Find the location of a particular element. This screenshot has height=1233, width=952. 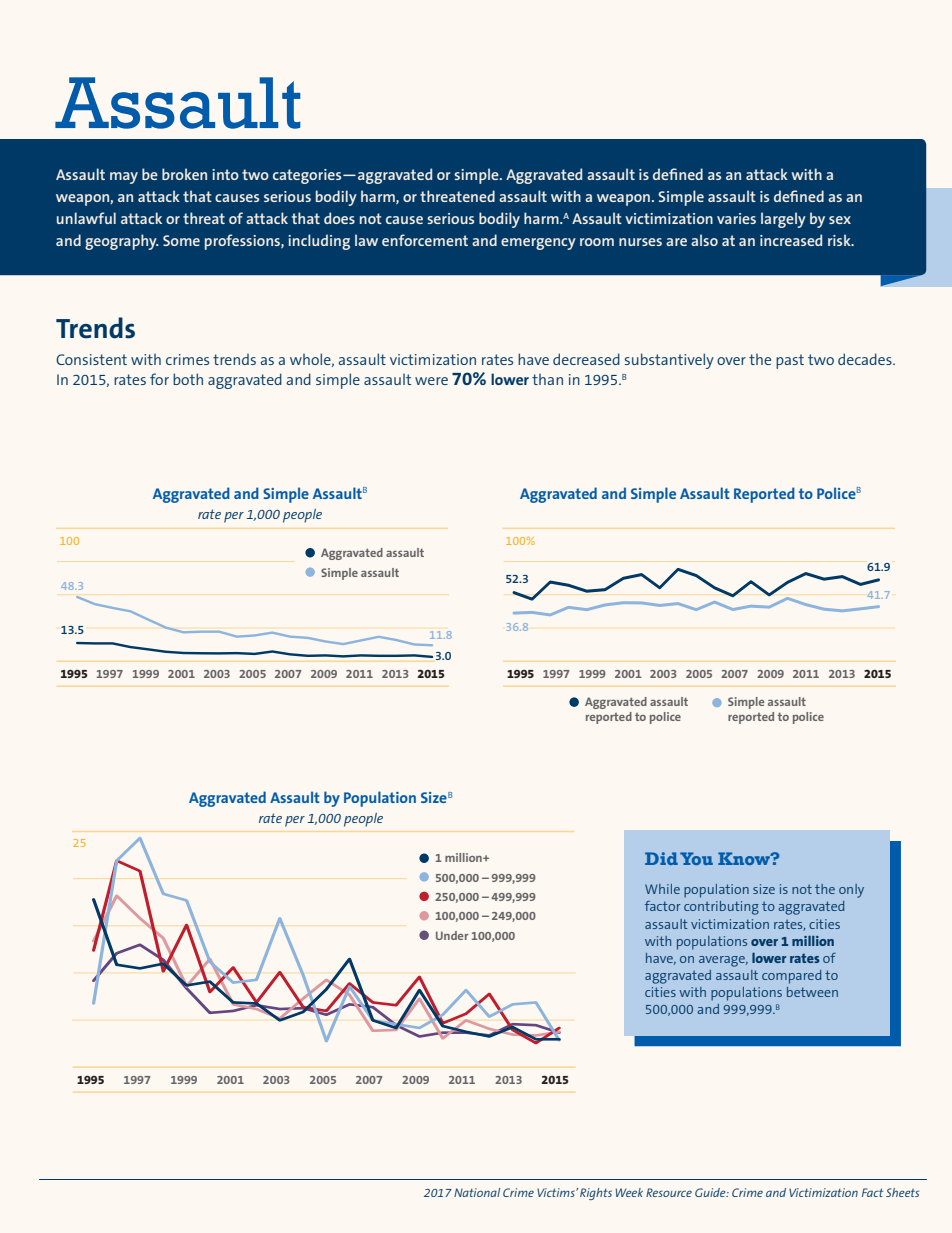

than is located at coordinates (547, 379).
